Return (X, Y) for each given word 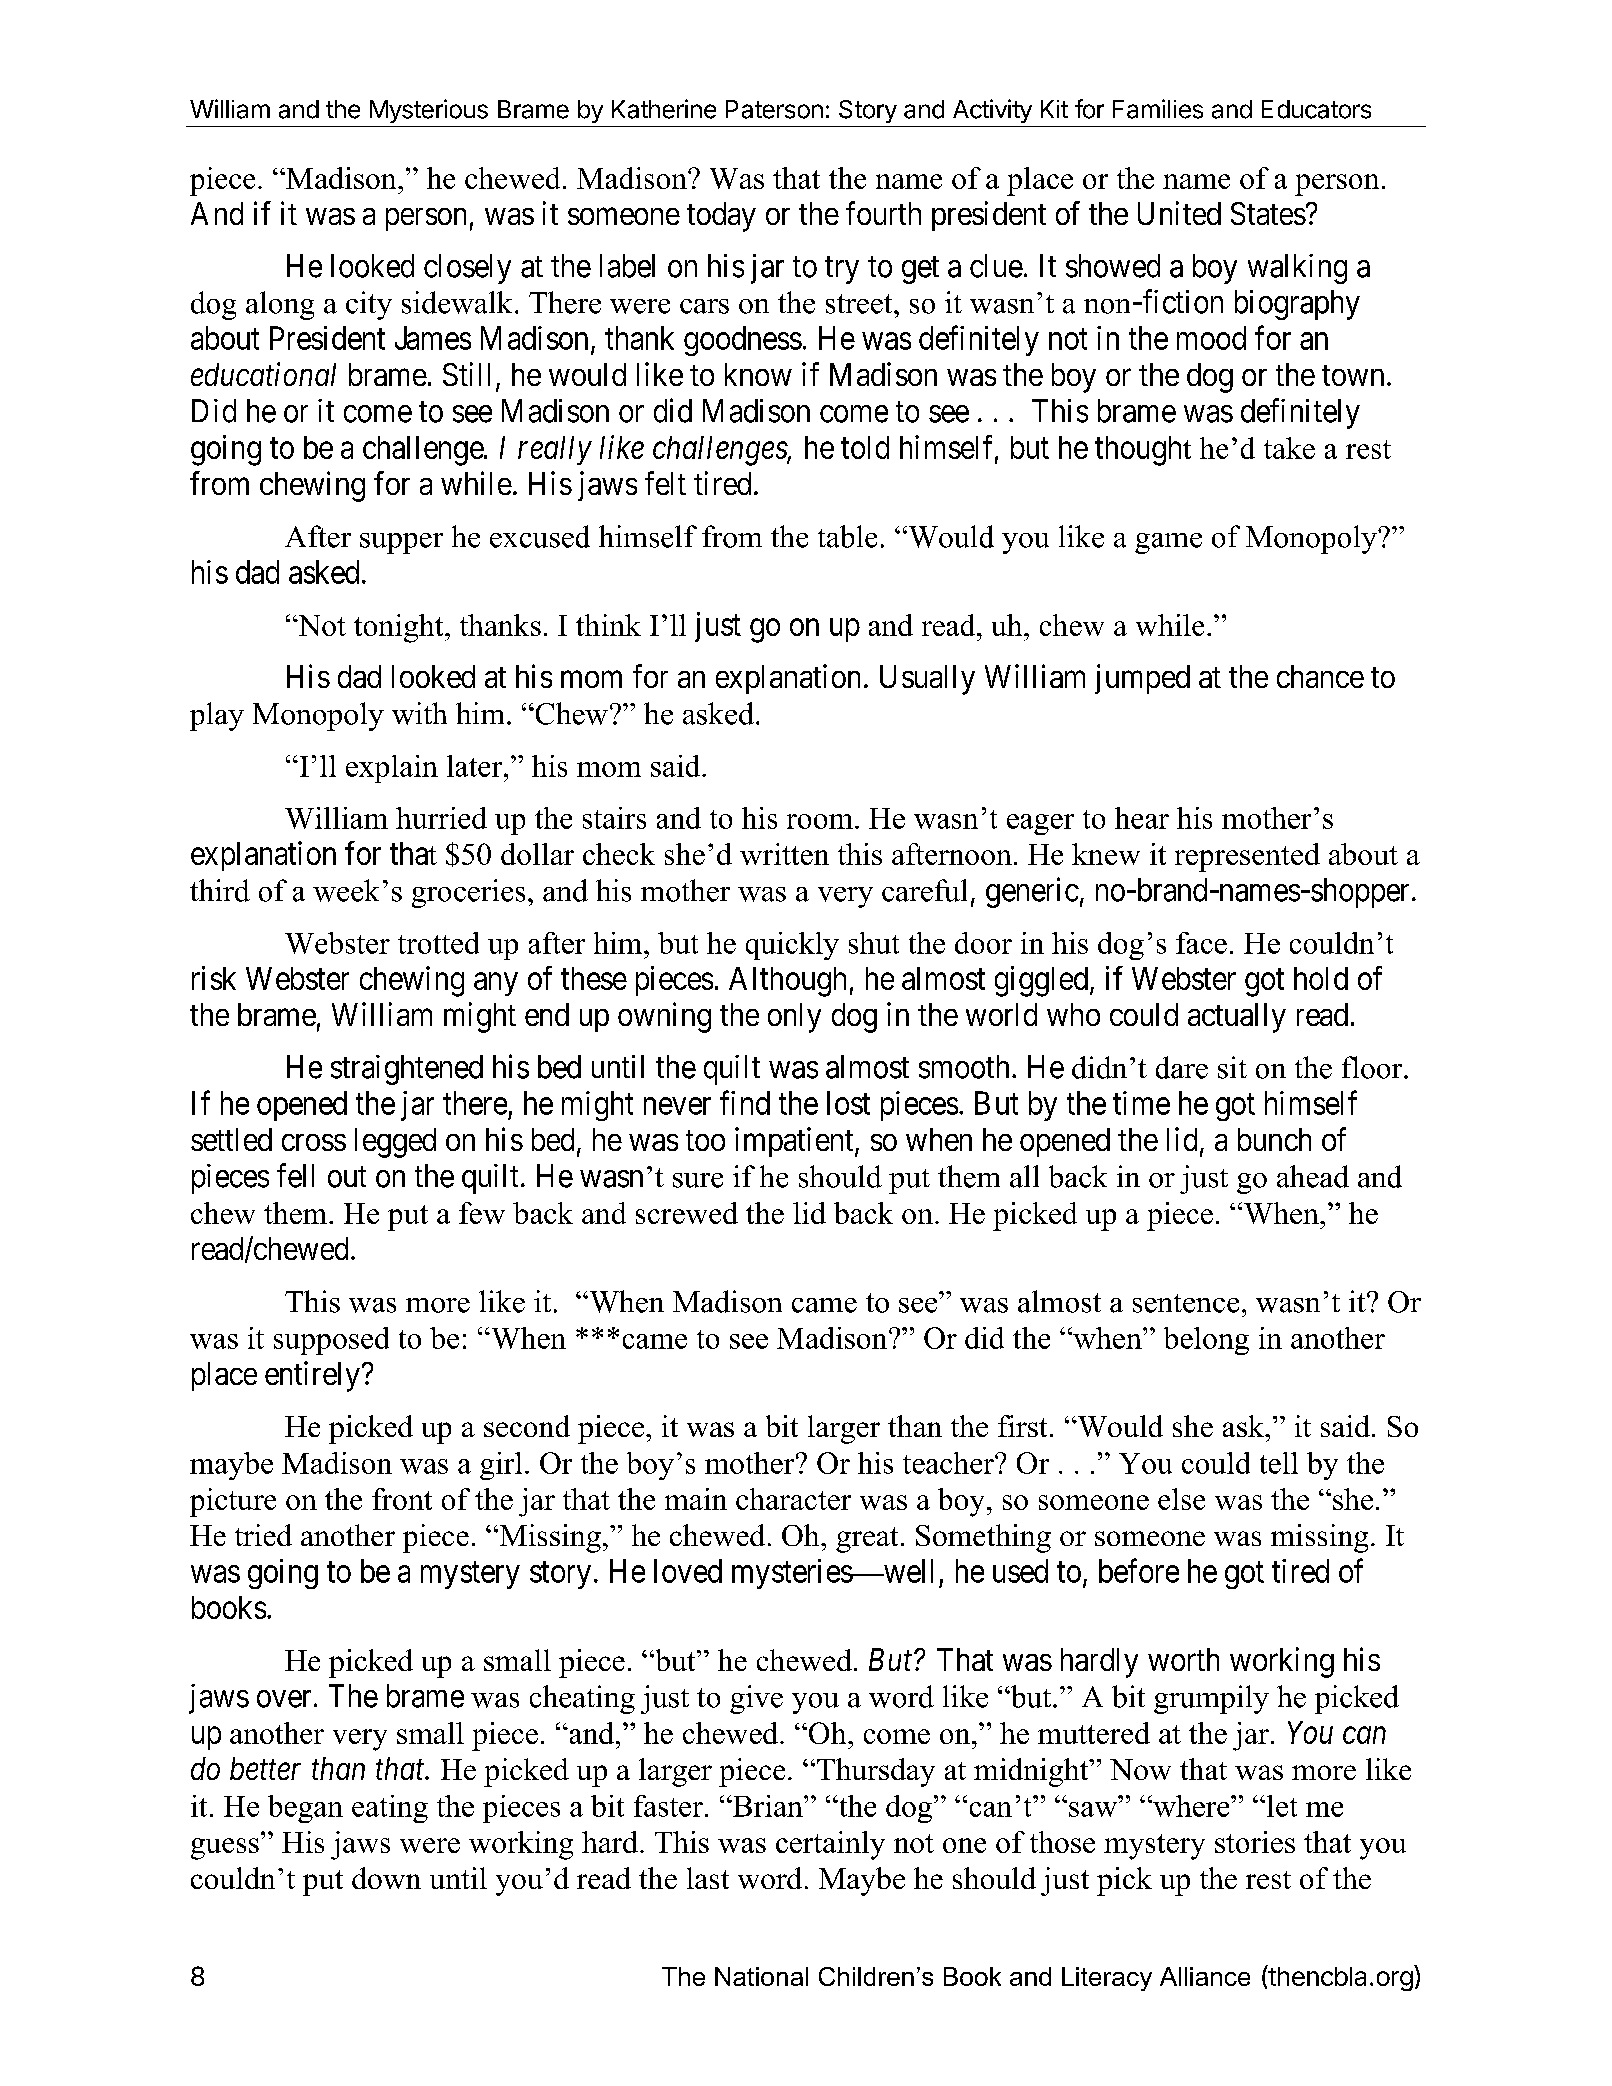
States (1268, 213)
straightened (407, 1070)
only (794, 1018)
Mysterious (429, 111)
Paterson (774, 109)
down (386, 1878)
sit (1232, 1067)
